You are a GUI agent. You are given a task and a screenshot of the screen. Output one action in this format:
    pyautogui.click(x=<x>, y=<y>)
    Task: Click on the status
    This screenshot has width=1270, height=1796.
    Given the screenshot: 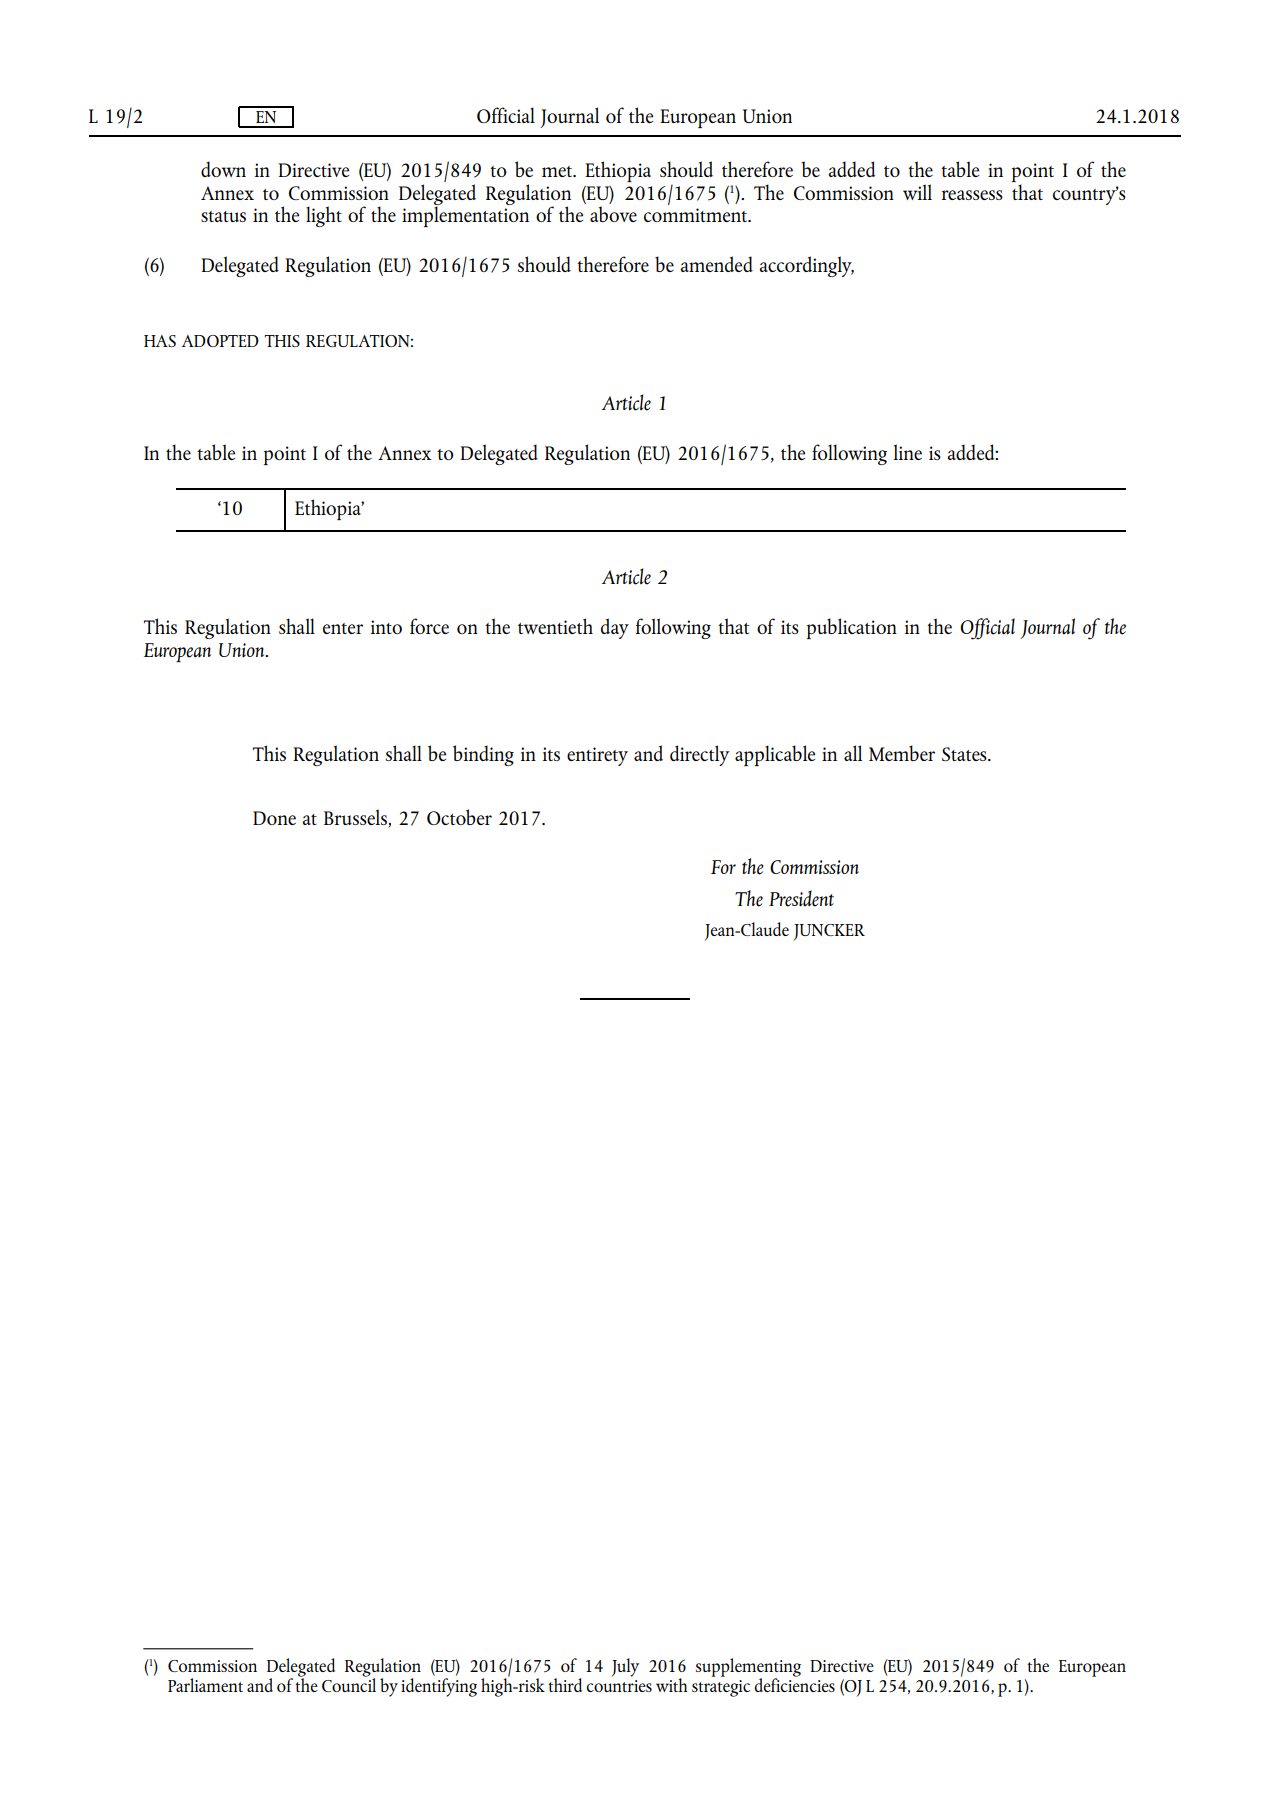 What is the action you would take?
    pyautogui.click(x=223, y=216)
